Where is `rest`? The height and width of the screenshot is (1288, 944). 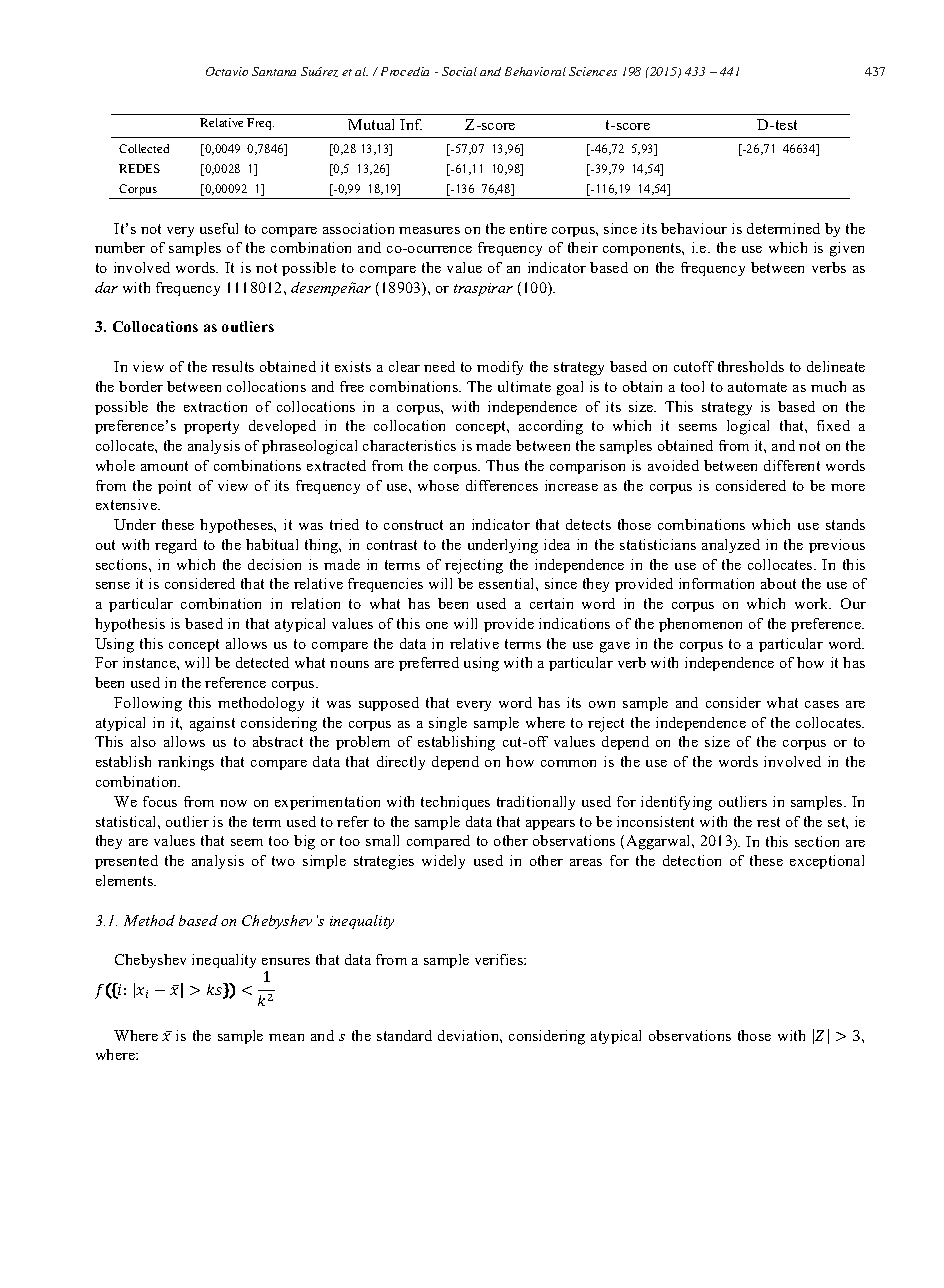
rest is located at coordinates (768, 822).
